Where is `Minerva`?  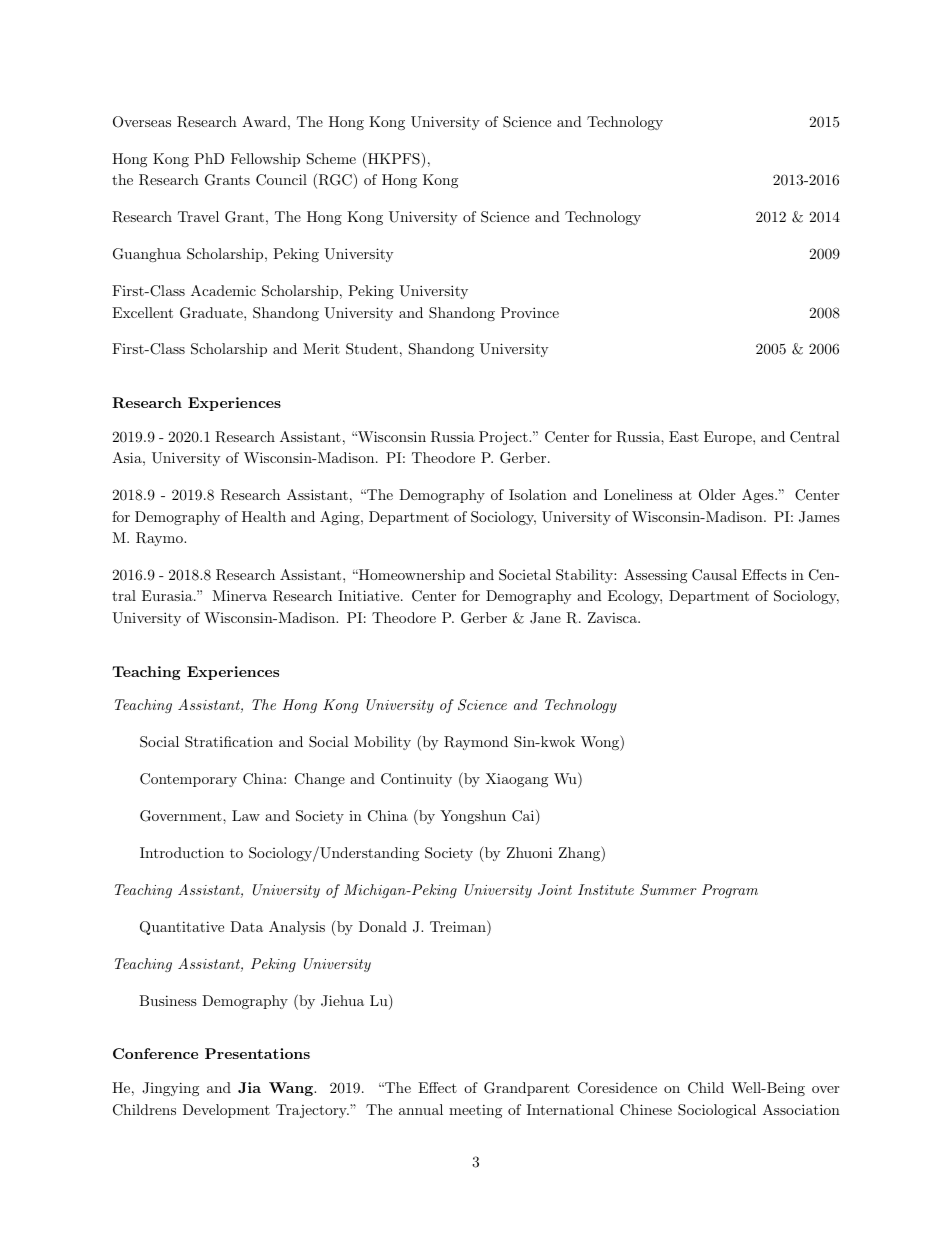 Minerva is located at coordinates (239, 595).
